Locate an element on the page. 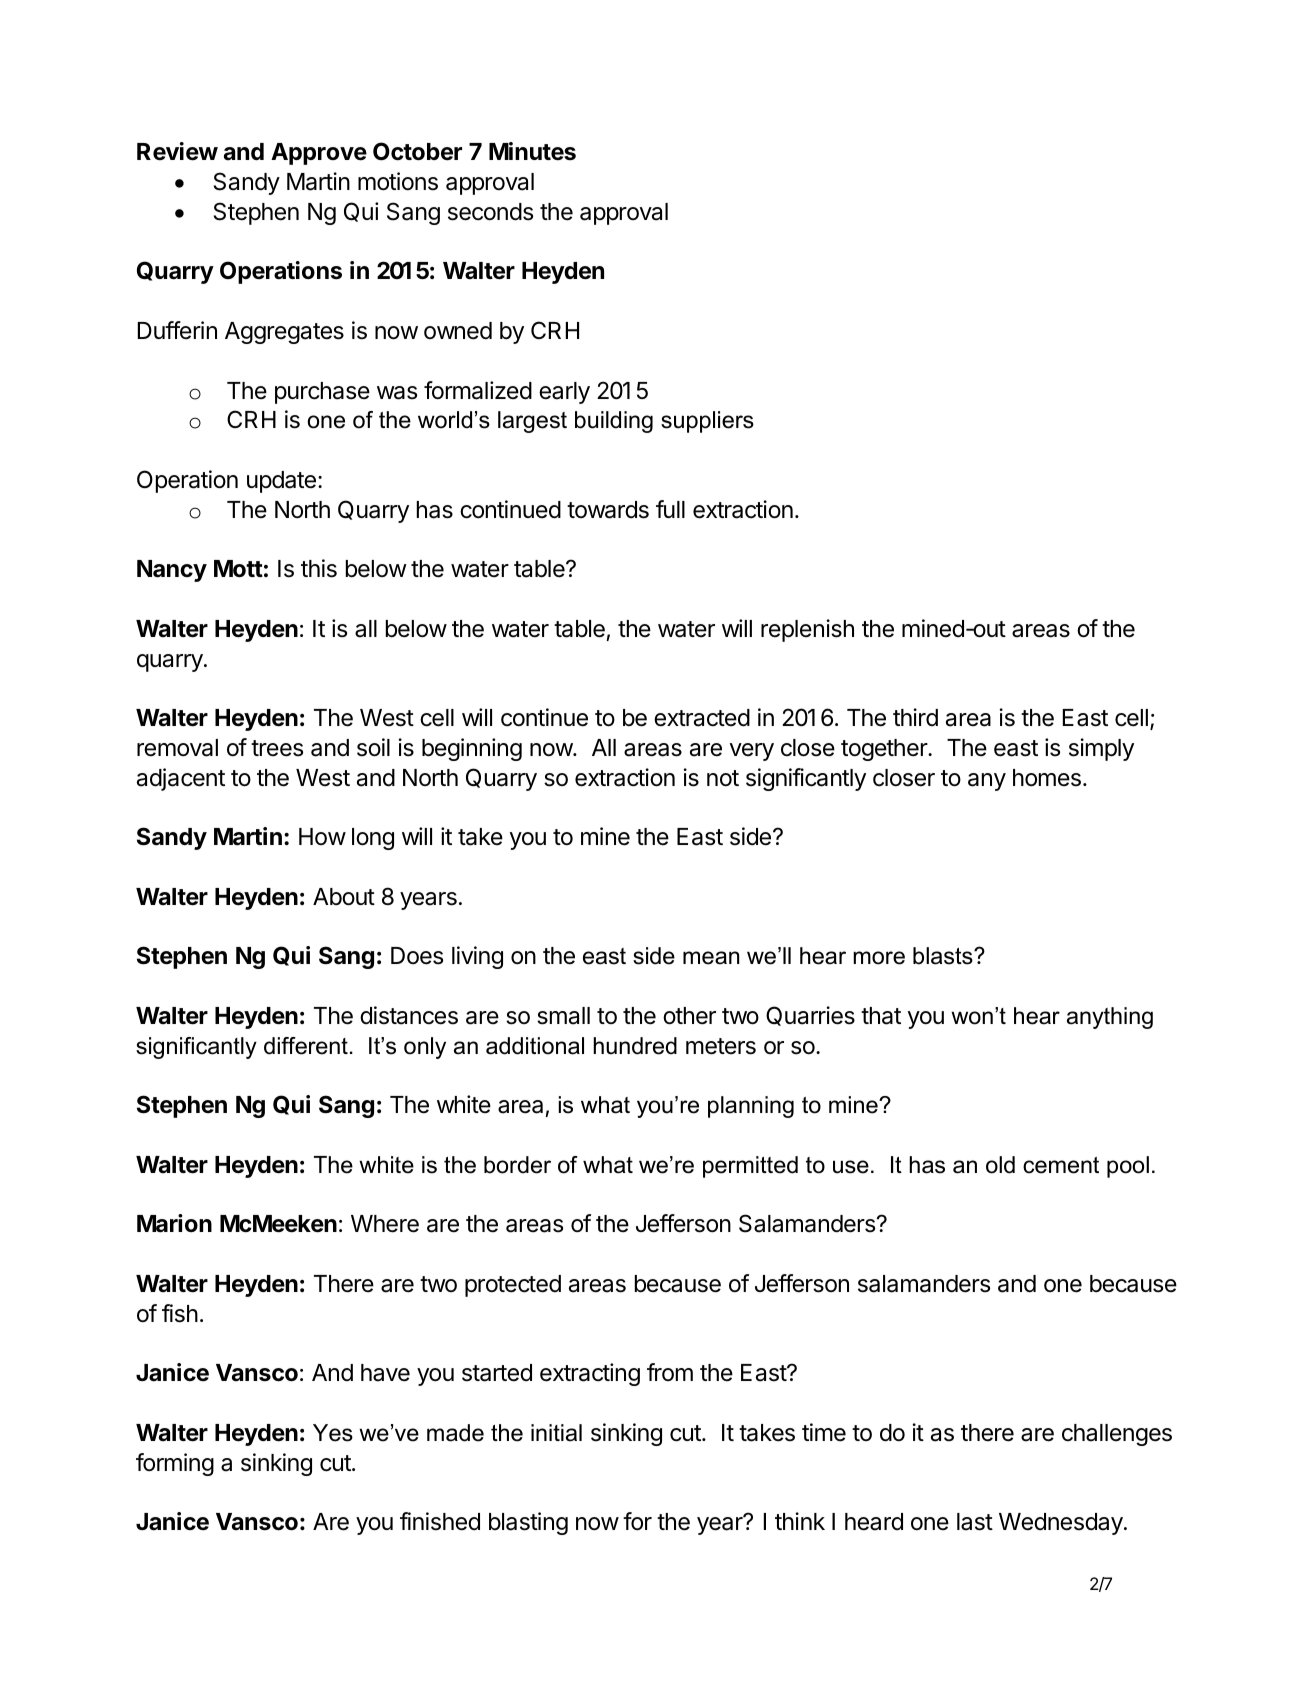 This document has height=1685, width=1302. Where is located at coordinates (385, 1224).
